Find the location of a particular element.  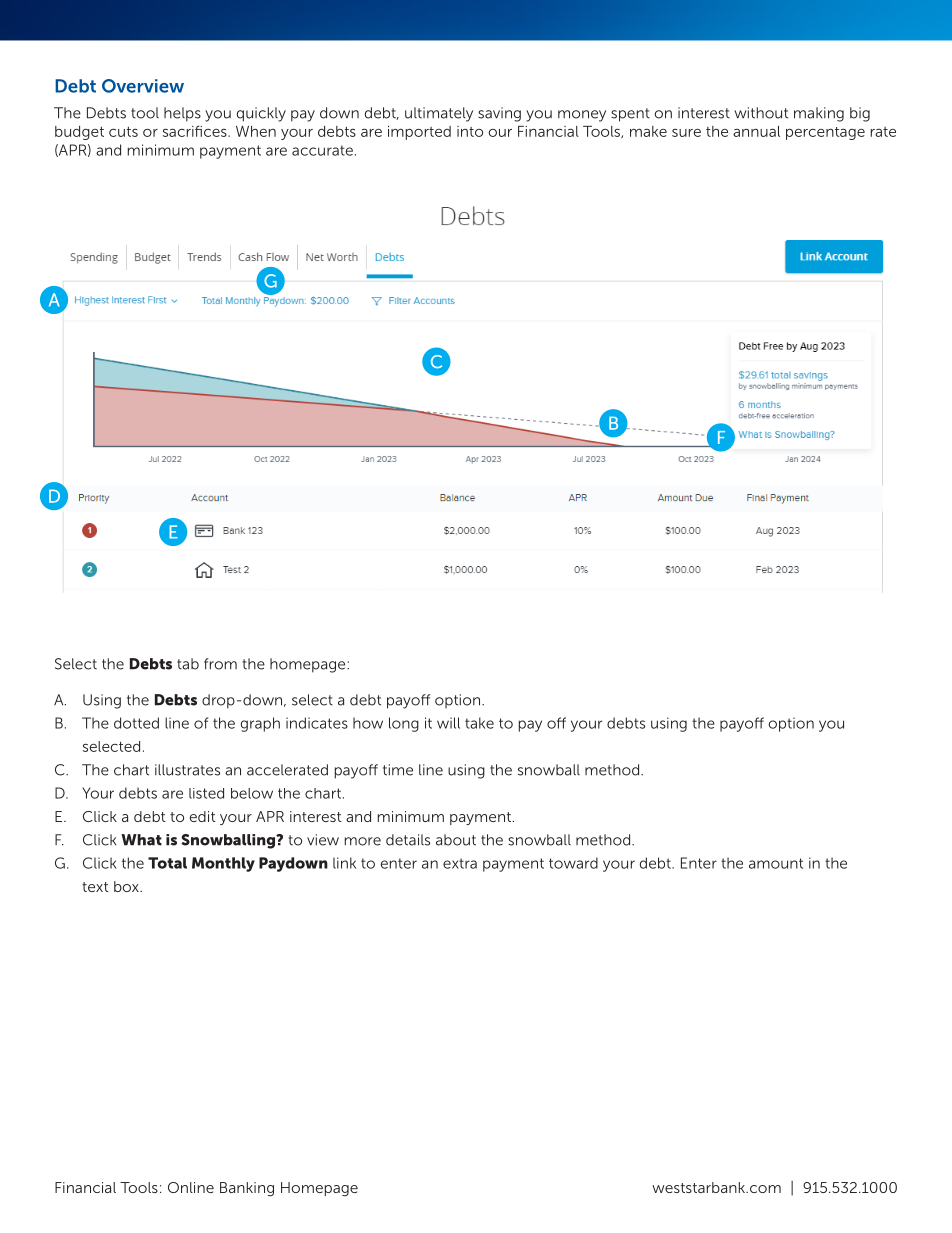

Banking is located at coordinates (247, 1189).
